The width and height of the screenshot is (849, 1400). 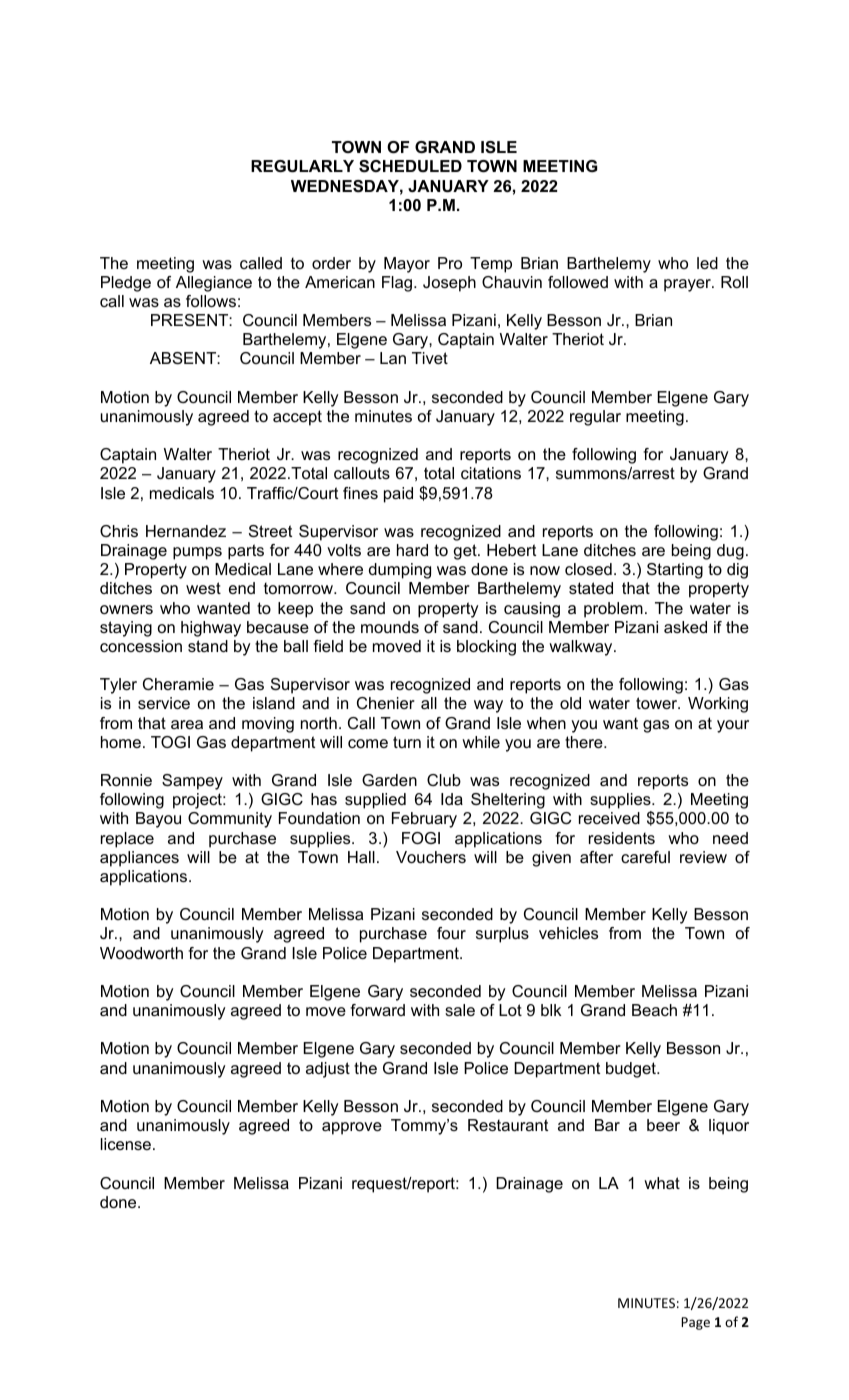 I want to click on four, so click(x=451, y=933).
